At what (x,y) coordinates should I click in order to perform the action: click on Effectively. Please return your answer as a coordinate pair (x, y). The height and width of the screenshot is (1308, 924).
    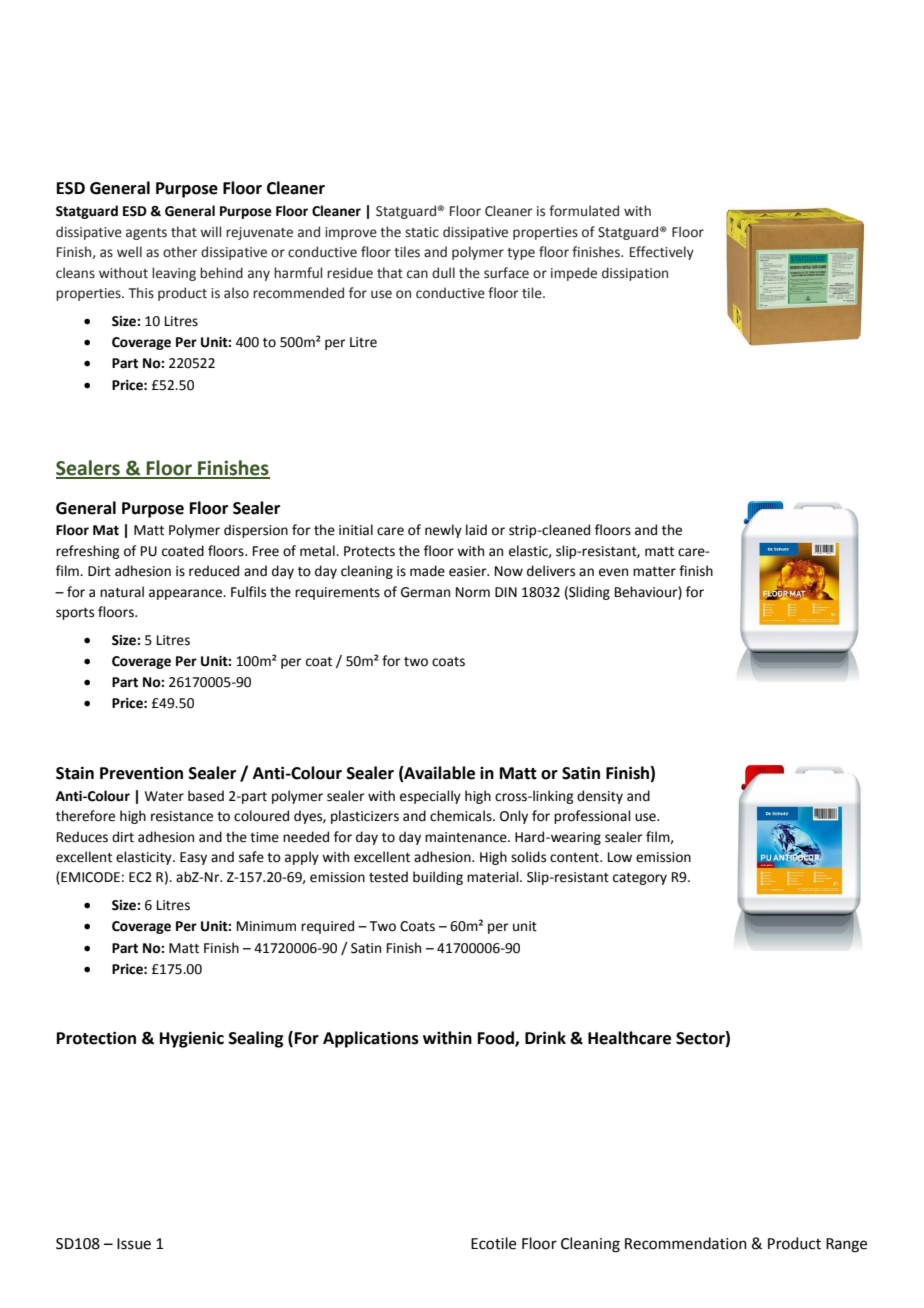
    Looking at the image, I should click on (662, 253).
